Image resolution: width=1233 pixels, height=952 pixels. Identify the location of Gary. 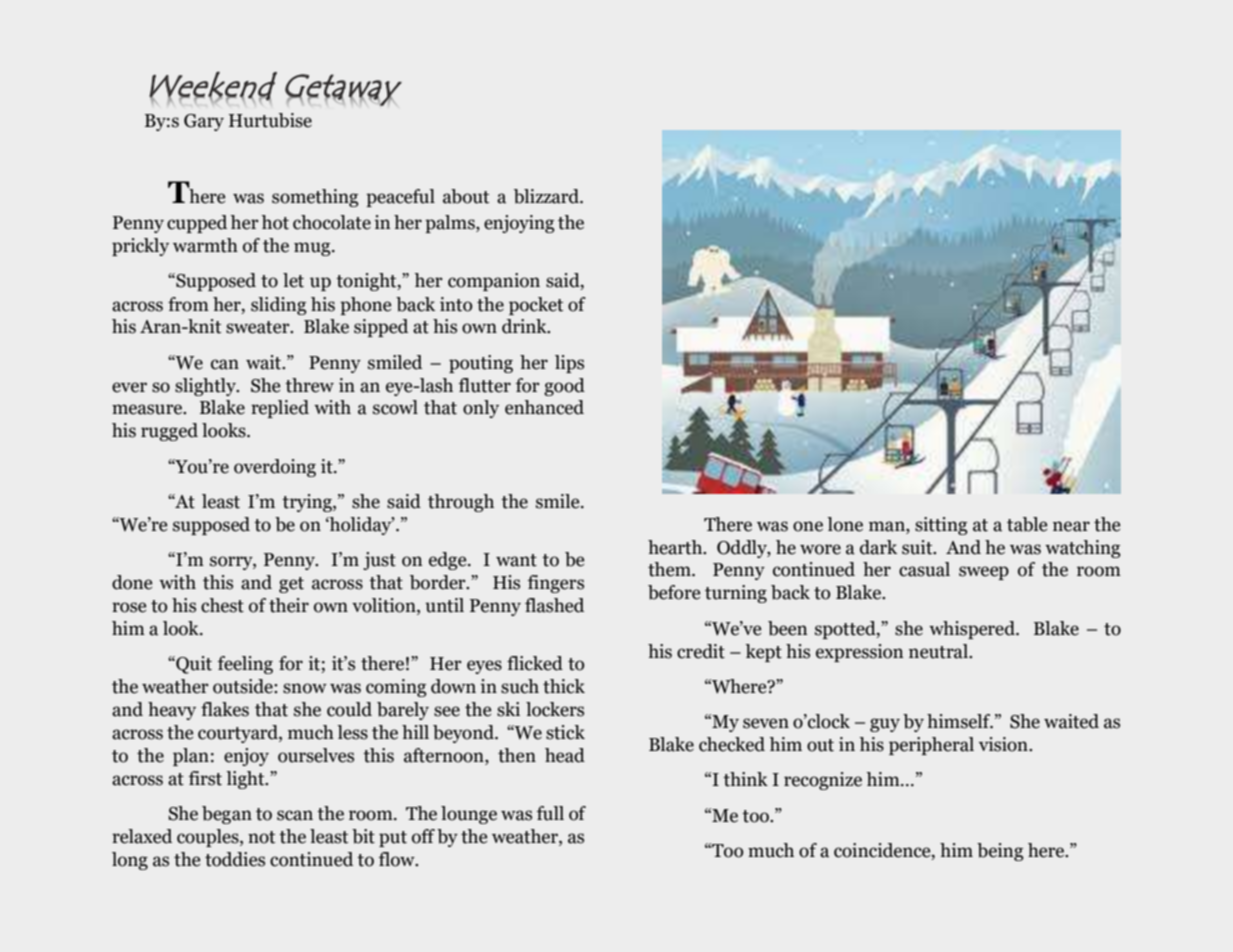
(204, 122).
